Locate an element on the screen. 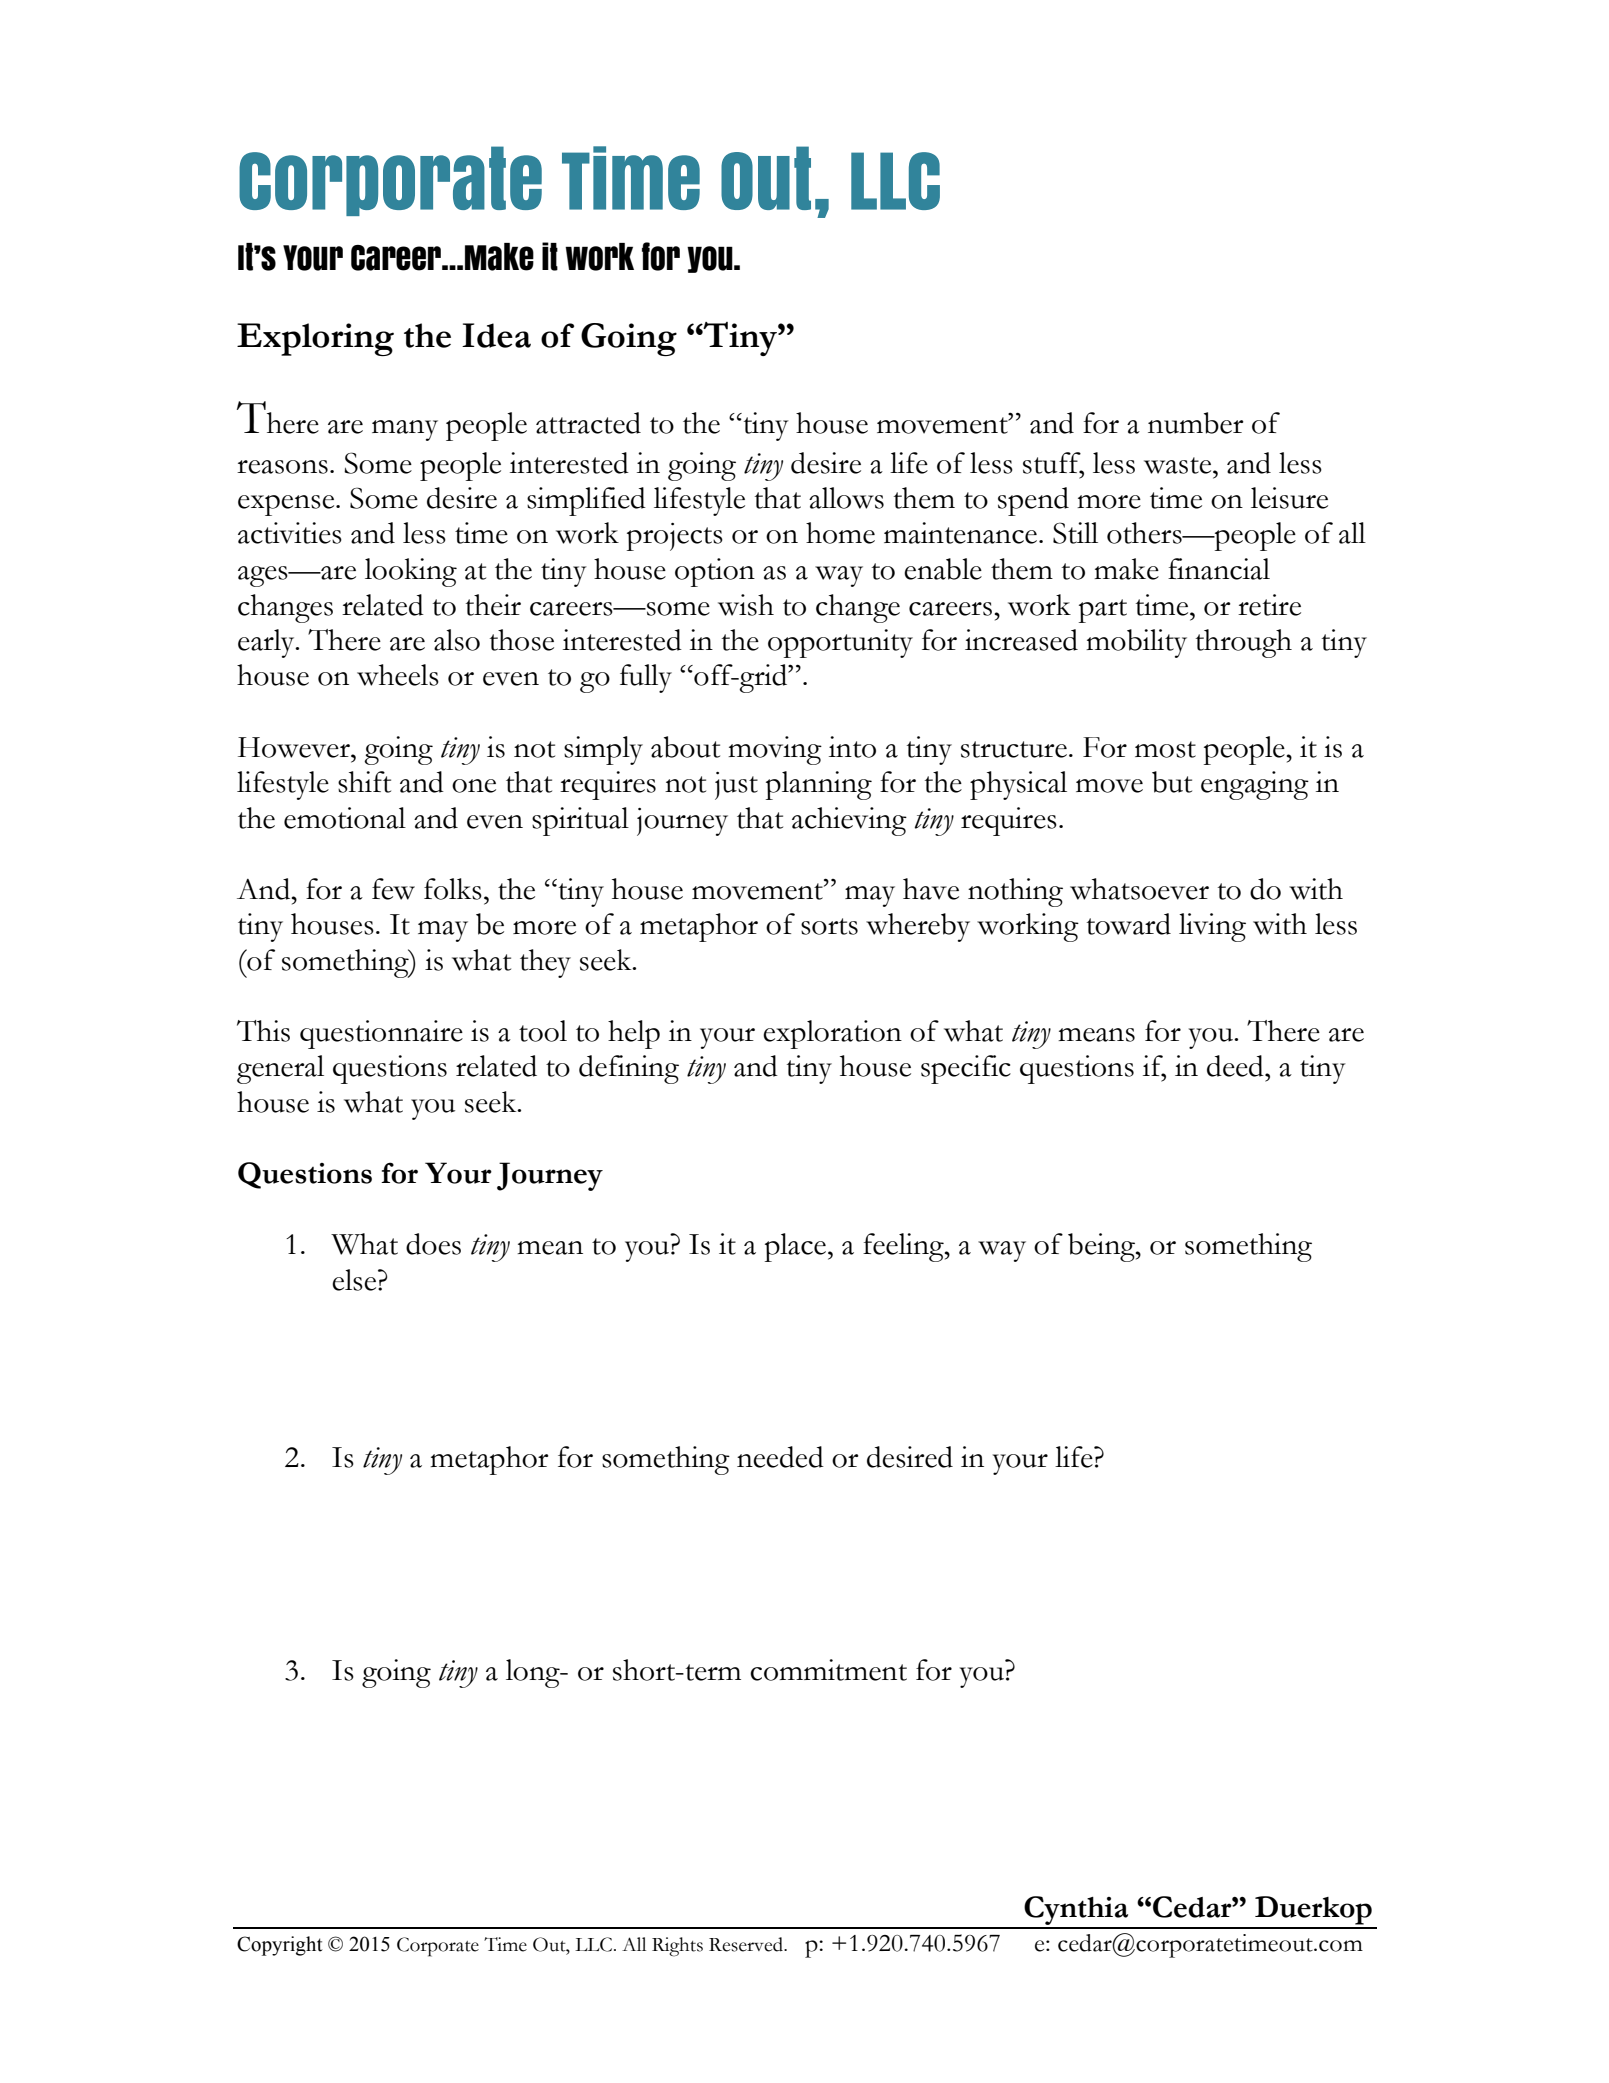  place is located at coordinates (795, 1247).
